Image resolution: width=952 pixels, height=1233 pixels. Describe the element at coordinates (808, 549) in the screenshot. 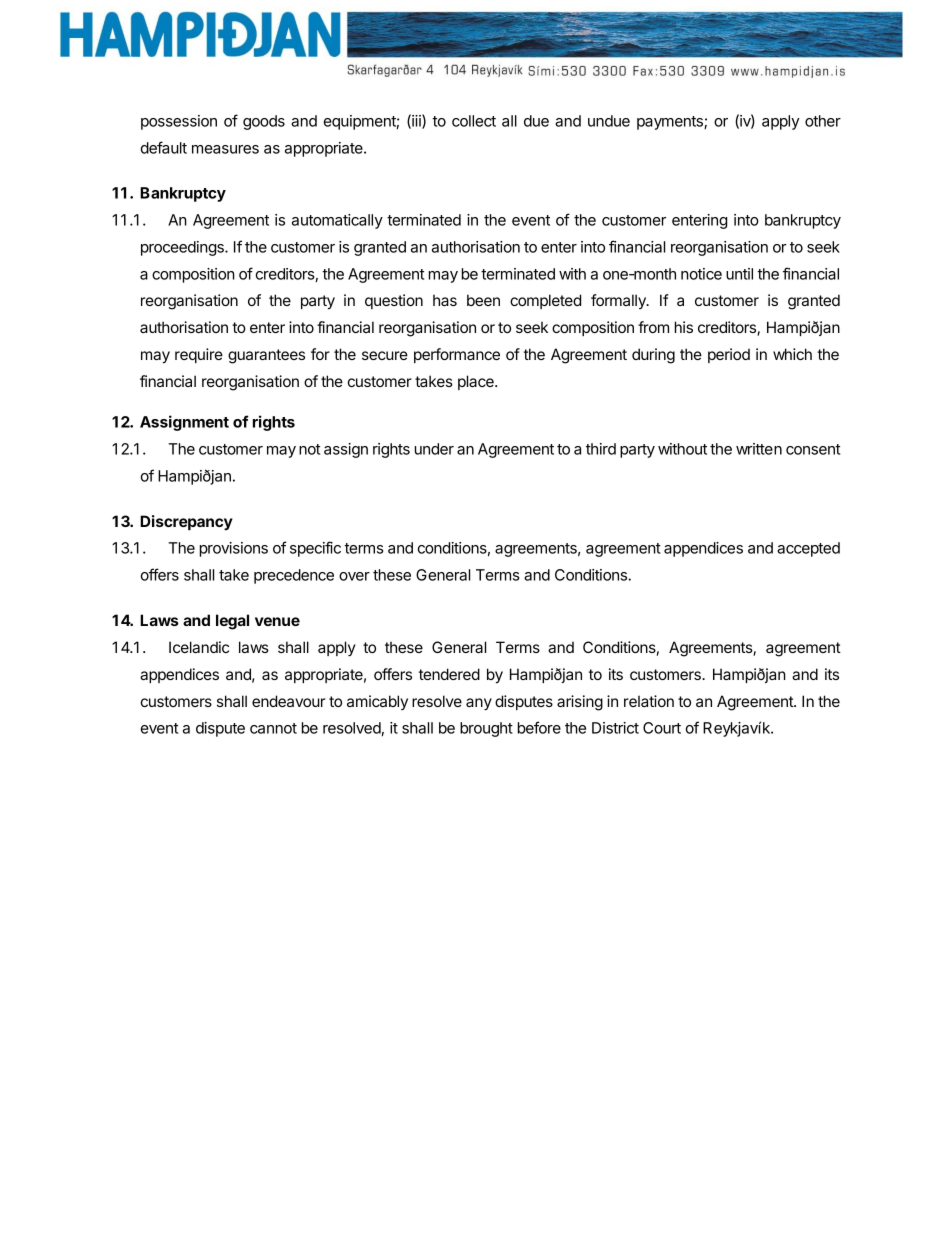

I see `accepted` at that location.
